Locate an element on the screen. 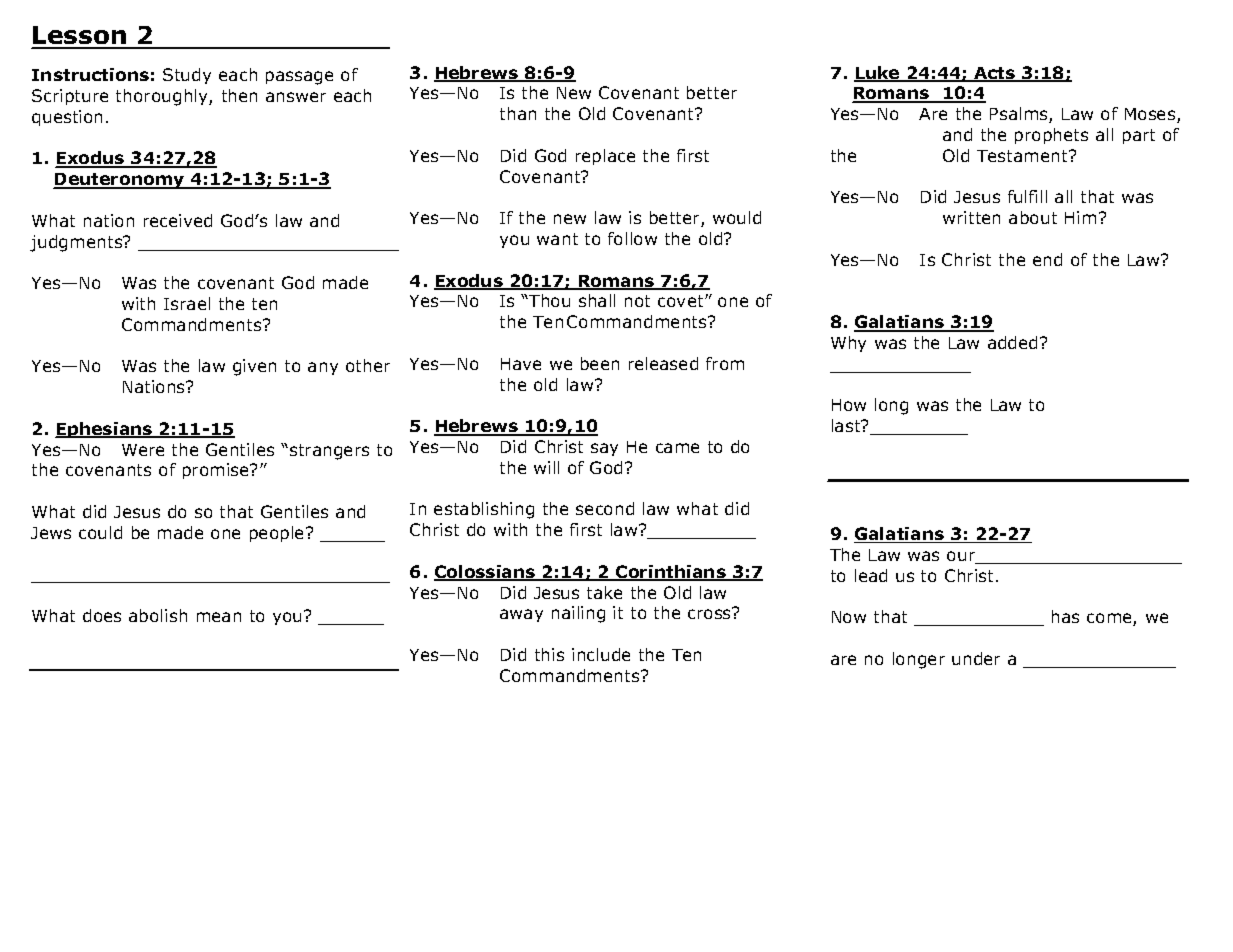  second is located at coordinates (605, 508).
